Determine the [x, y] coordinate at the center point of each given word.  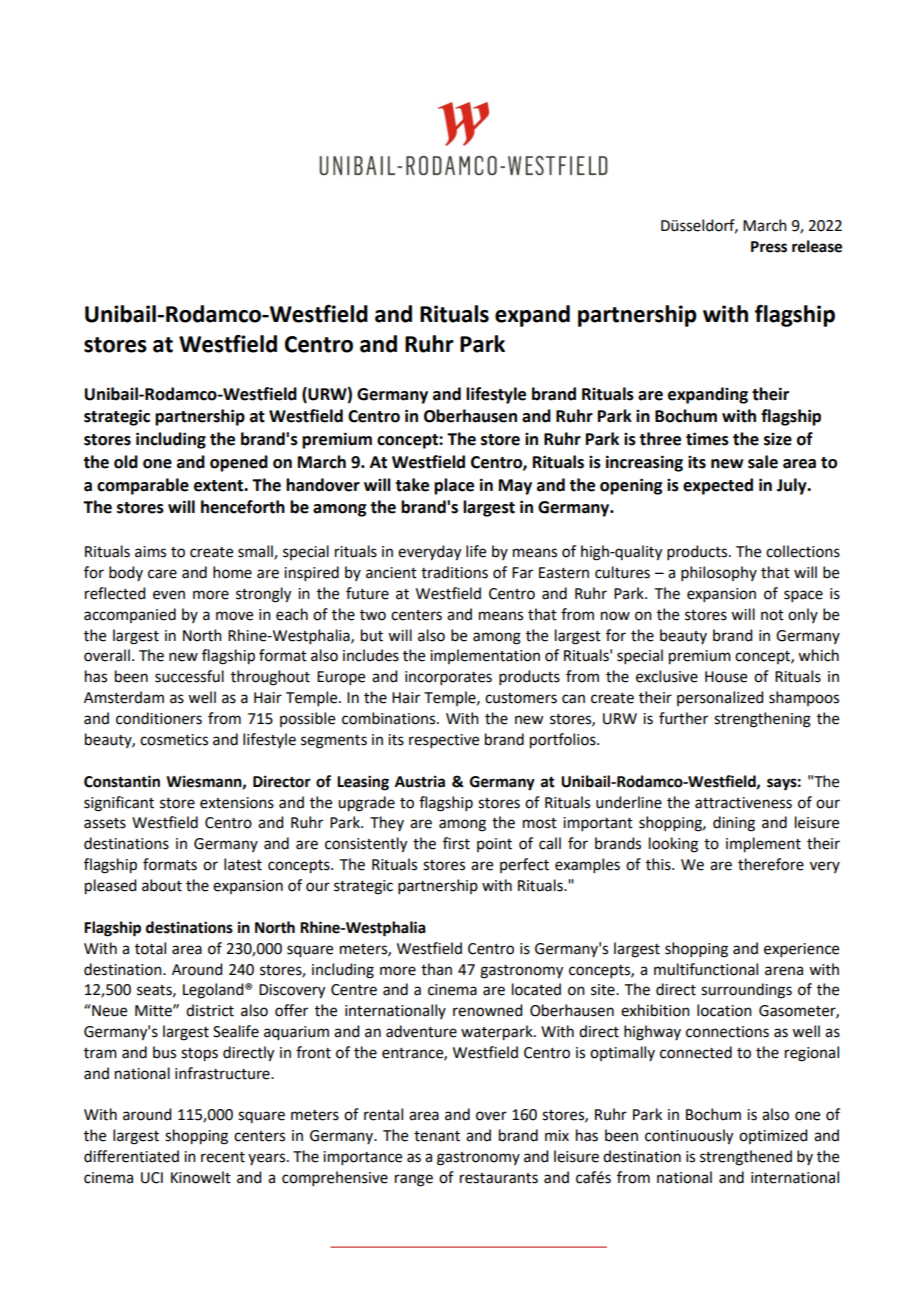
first [456, 843]
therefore [771, 864]
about [162, 885]
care [162, 574]
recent [223, 1157]
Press [769, 247]
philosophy [719, 573]
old [126, 462]
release [817, 246]
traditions [454, 572]
